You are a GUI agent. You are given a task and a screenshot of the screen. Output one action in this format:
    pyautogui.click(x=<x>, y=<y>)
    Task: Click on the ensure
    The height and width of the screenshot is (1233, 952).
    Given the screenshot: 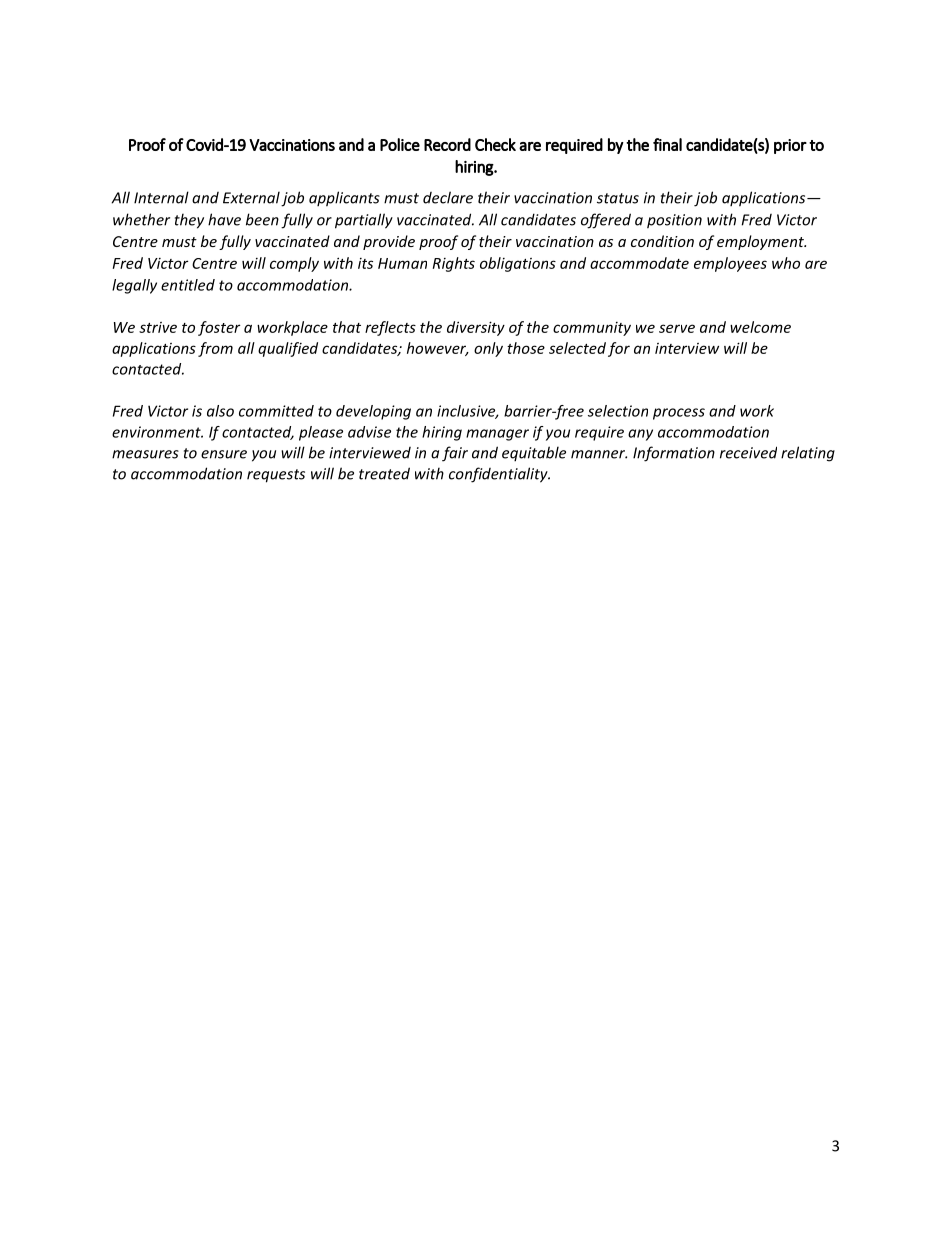 What is the action you would take?
    pyautogui.click(x=224, y=454)
